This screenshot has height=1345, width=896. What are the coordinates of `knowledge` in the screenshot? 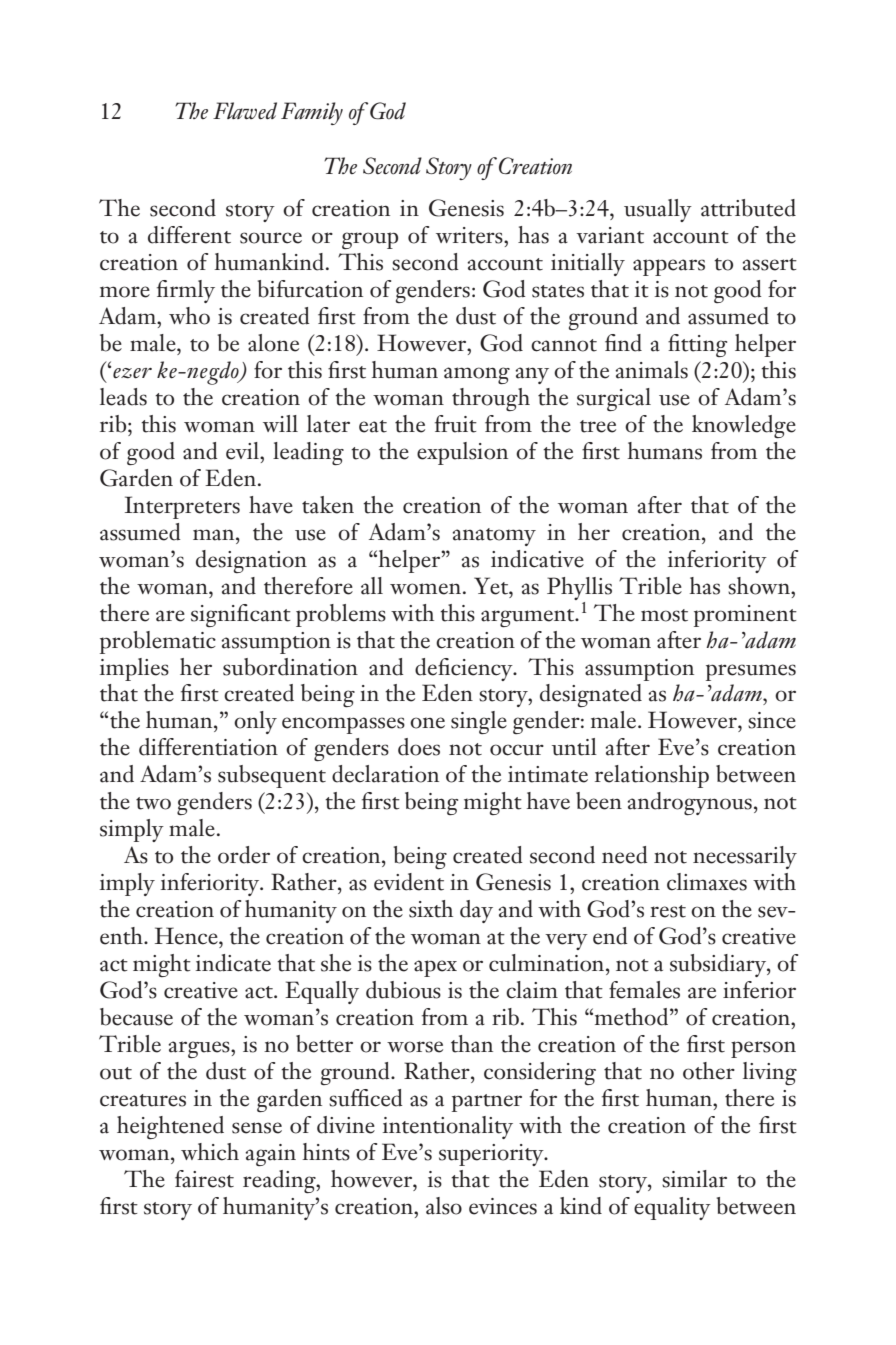 It's located at (744, 426).
